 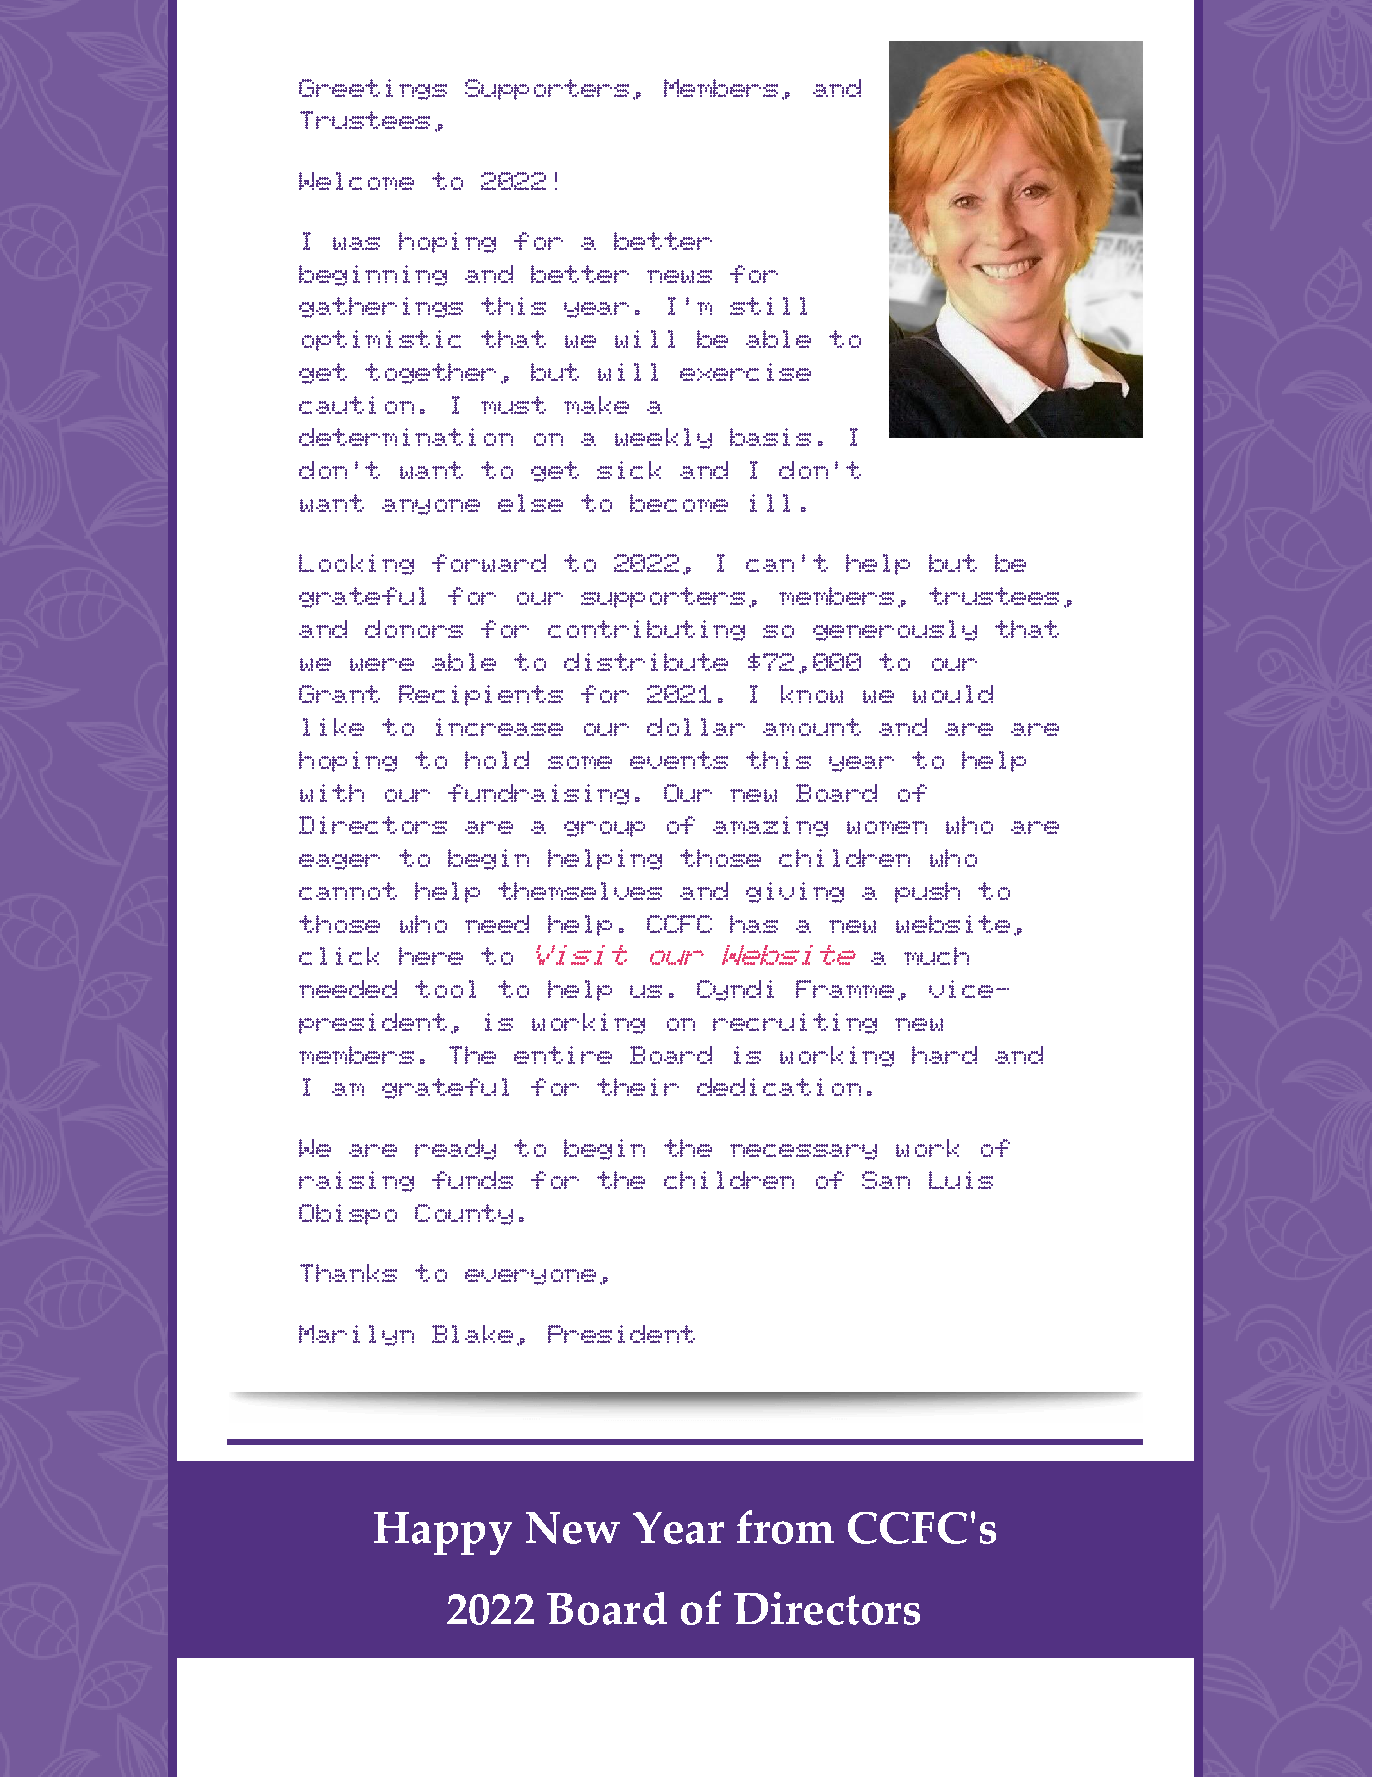 I want to click on news, so click(x=679, y=276).
